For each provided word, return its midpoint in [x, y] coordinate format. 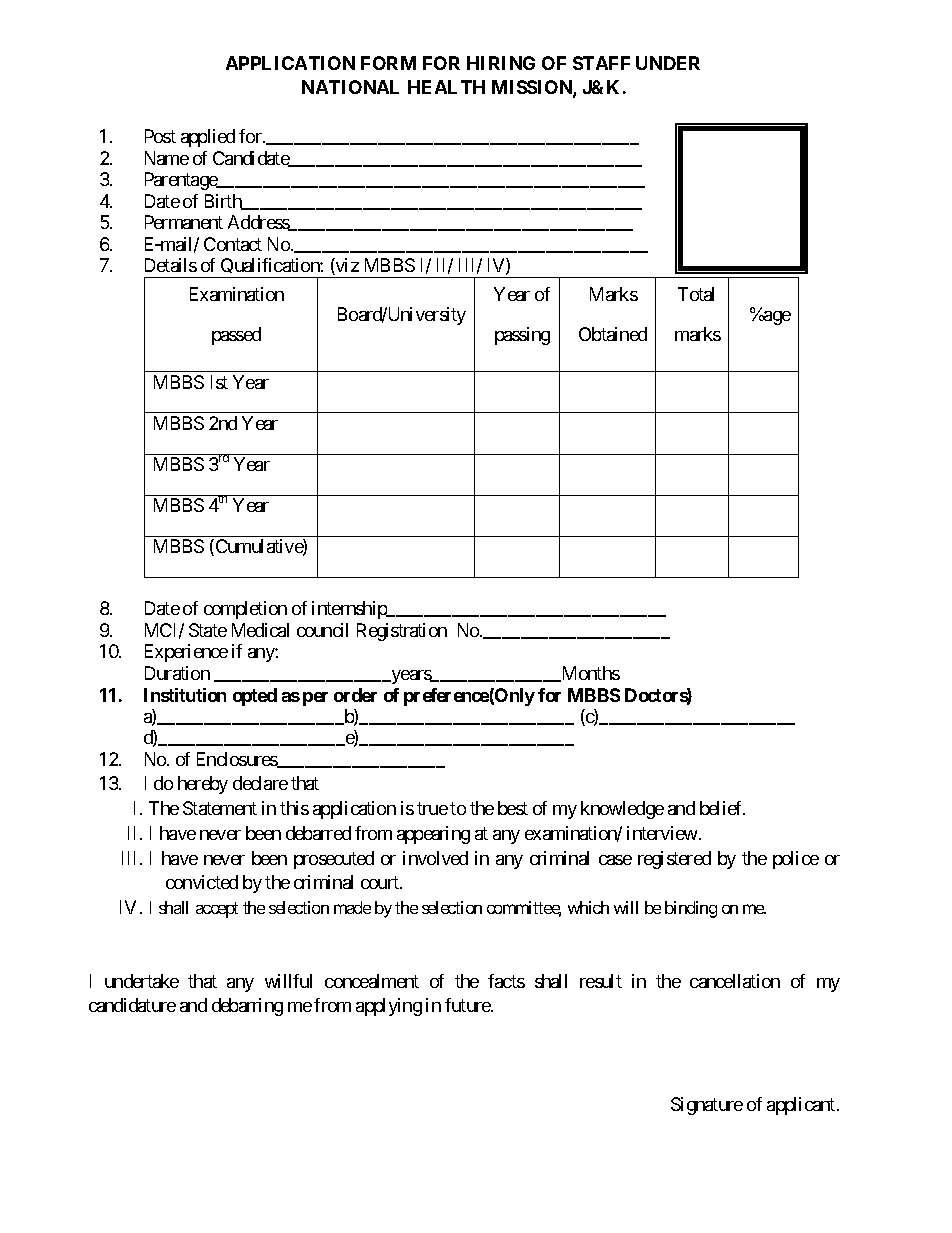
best [513, 808]
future [468, 1005]
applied [208, 138]
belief [722, 808]
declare [260, 783]
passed [236, 336]
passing [522, 336]
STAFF [601, 63]
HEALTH [446, 87]
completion [245, 610]
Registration [402, 632]
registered [674, 860]
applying [389, 1007]
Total [696, 294]
